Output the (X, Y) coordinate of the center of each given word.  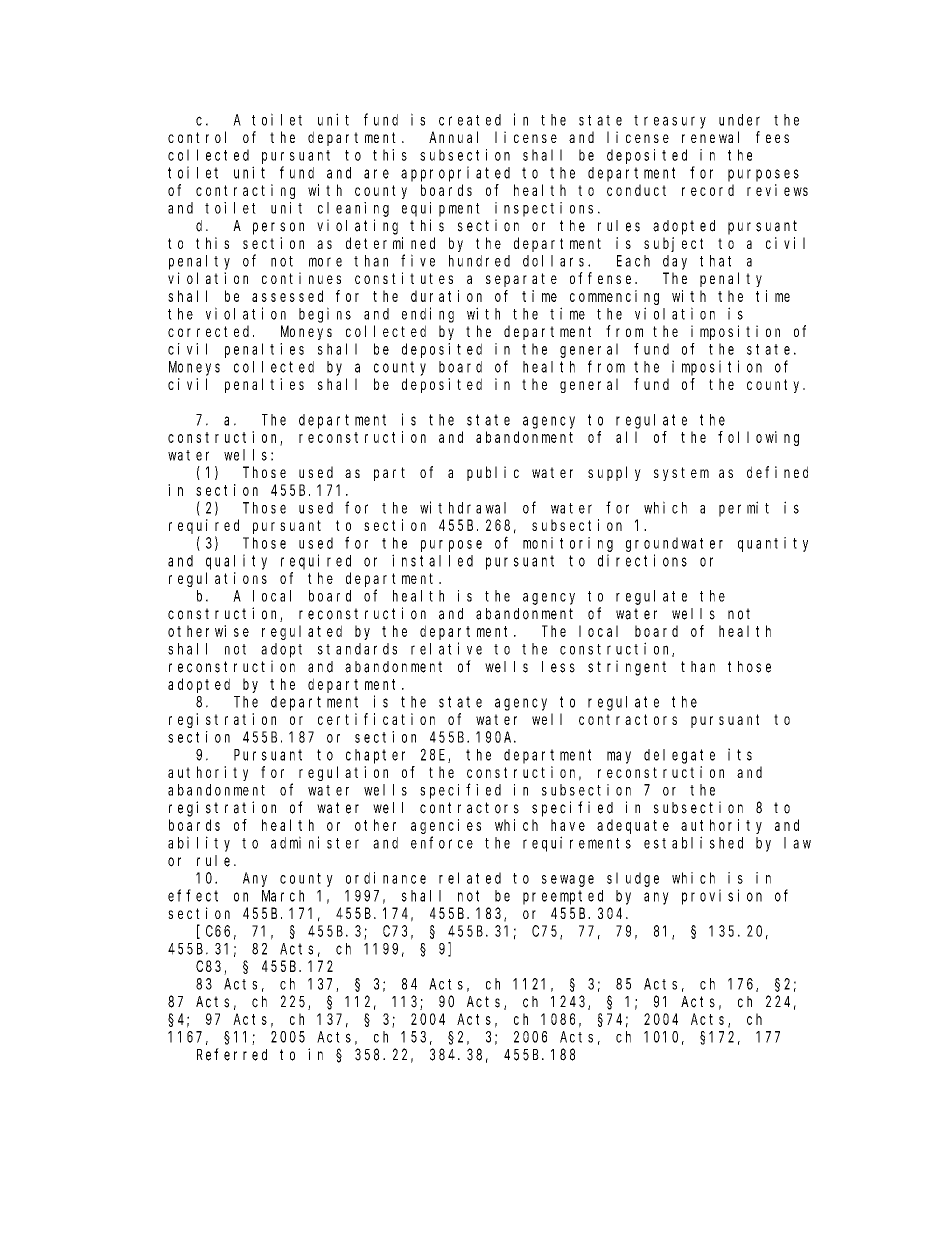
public (493, 473)
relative (446, 648)
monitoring (568, 544)
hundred (479, 261)
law (797, 843)
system (681, 474)
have (568, 825)
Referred (232, 1054)
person (278, 228)
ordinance (386, 878)
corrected (211, 331)
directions (642, 560)
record (708, 190)
